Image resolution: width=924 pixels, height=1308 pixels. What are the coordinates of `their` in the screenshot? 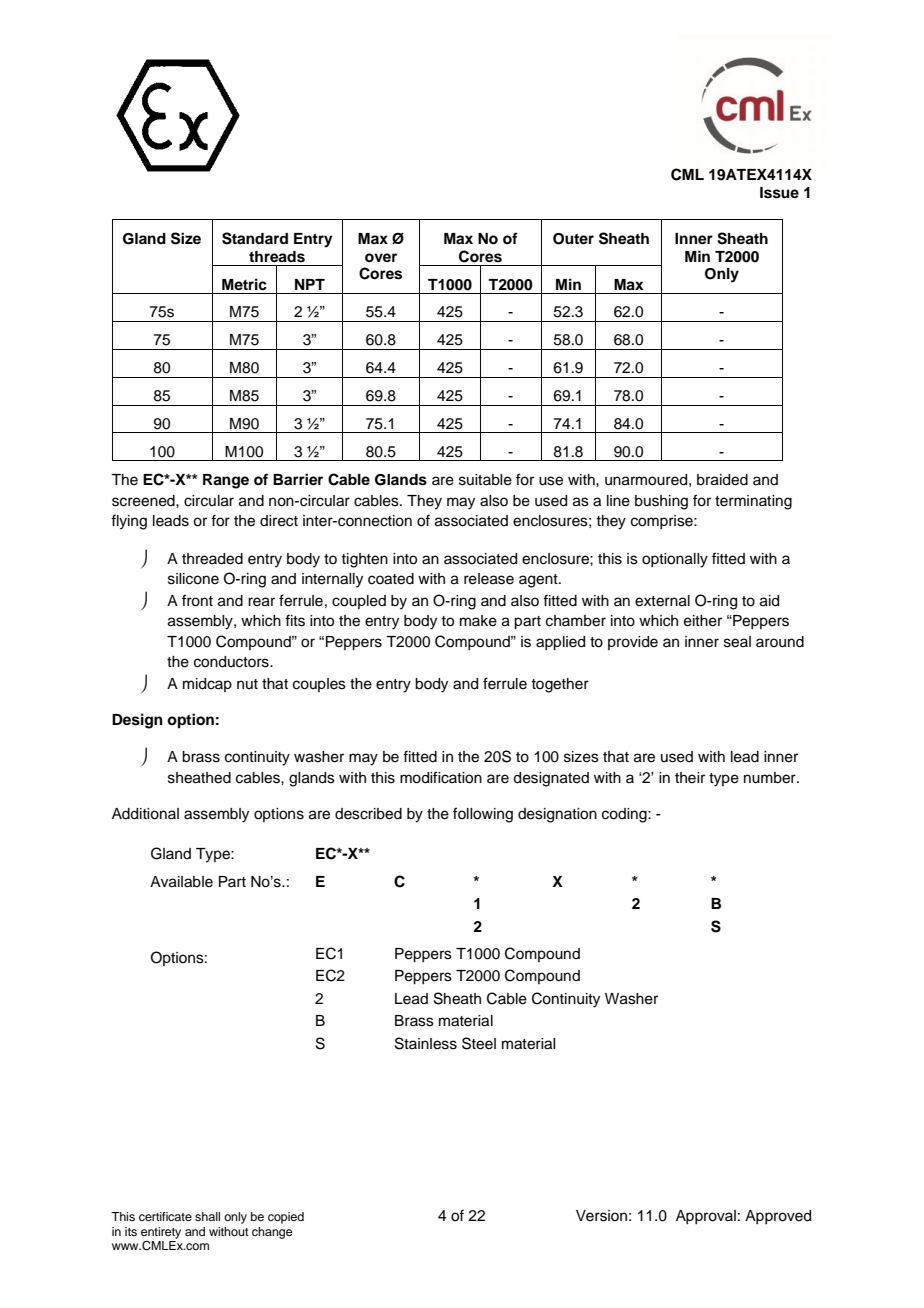 It's located at (690, 778).
